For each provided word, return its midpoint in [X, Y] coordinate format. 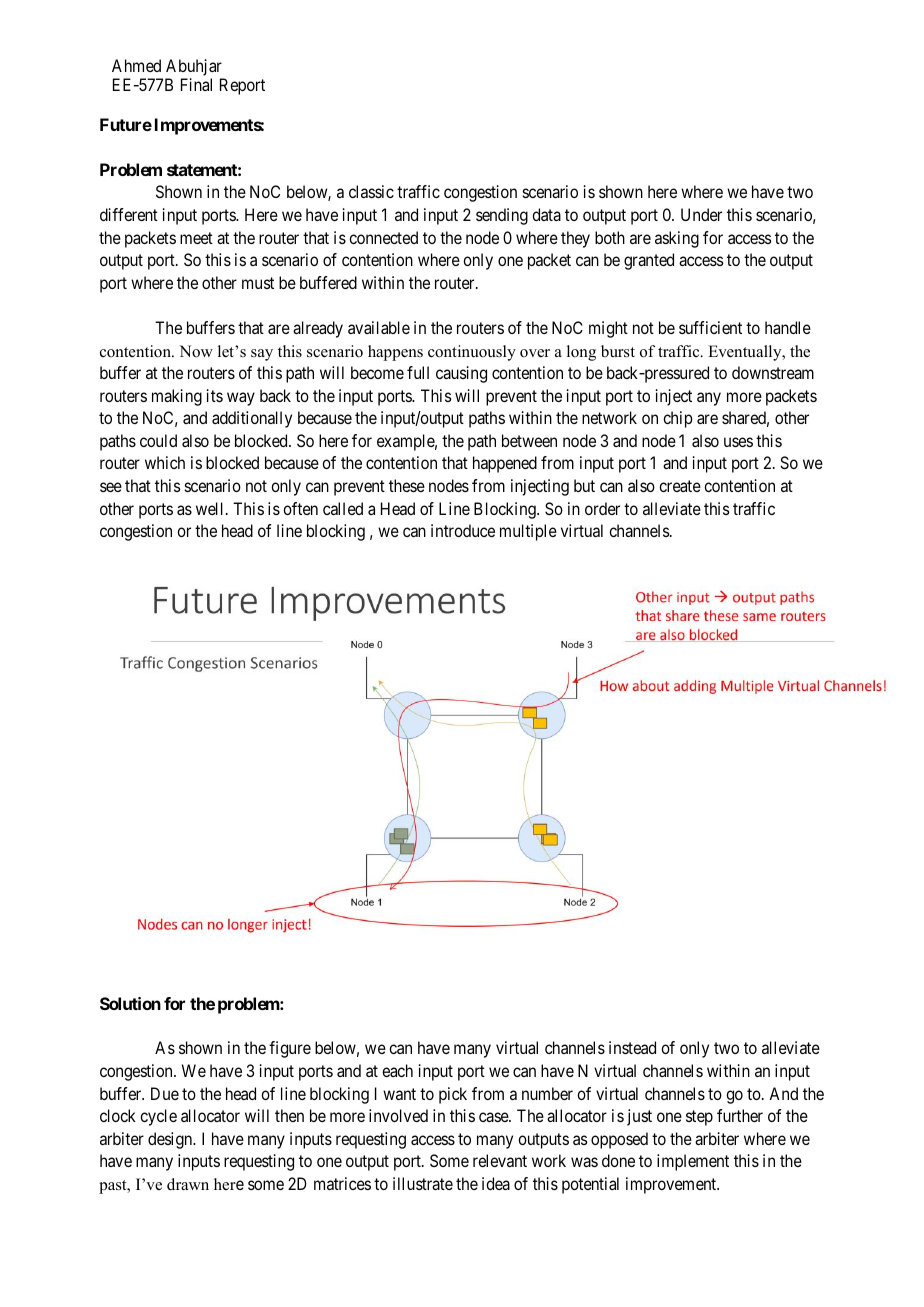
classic [371, 191]
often [300, 508]
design [171, 1140]
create [680, 486]
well [211, 508]
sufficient [710, 327]
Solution [130, 1003]
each [397, 1070]
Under [701, 214]
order [602, 508]
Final [196, 84]
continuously [472, 353]
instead [632, 1047]
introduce [463, 530]
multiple [528, 532]
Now [196, 351]
